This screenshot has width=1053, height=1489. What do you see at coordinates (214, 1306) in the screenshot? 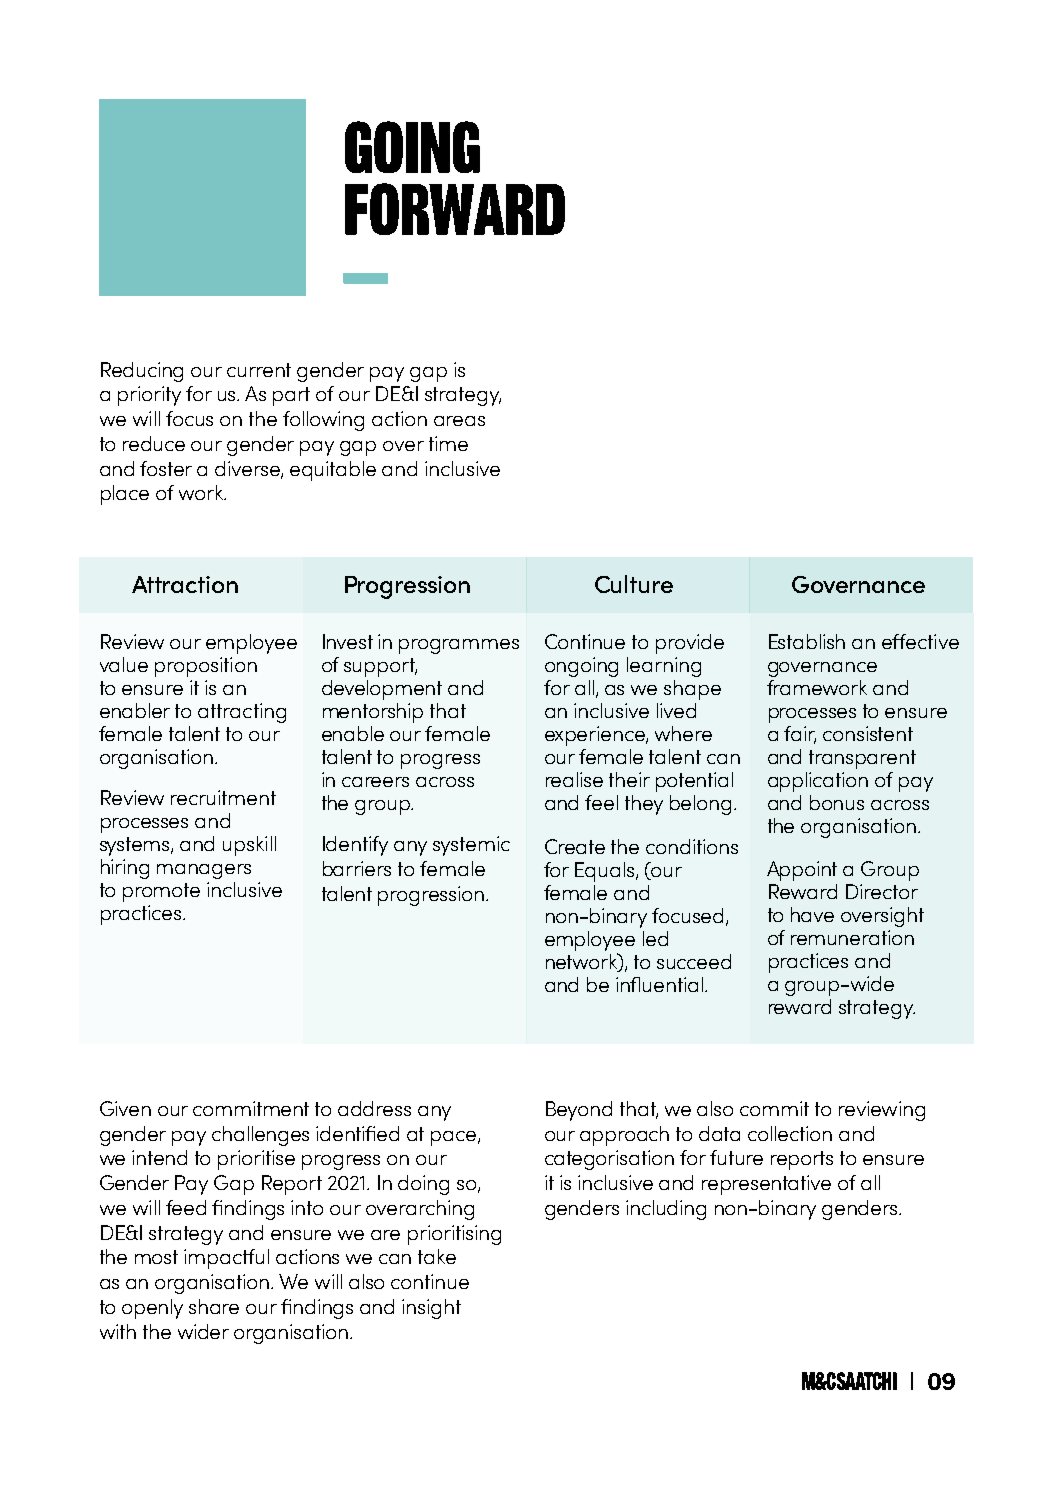
I see `share` at bounding box center [214, 1306].
